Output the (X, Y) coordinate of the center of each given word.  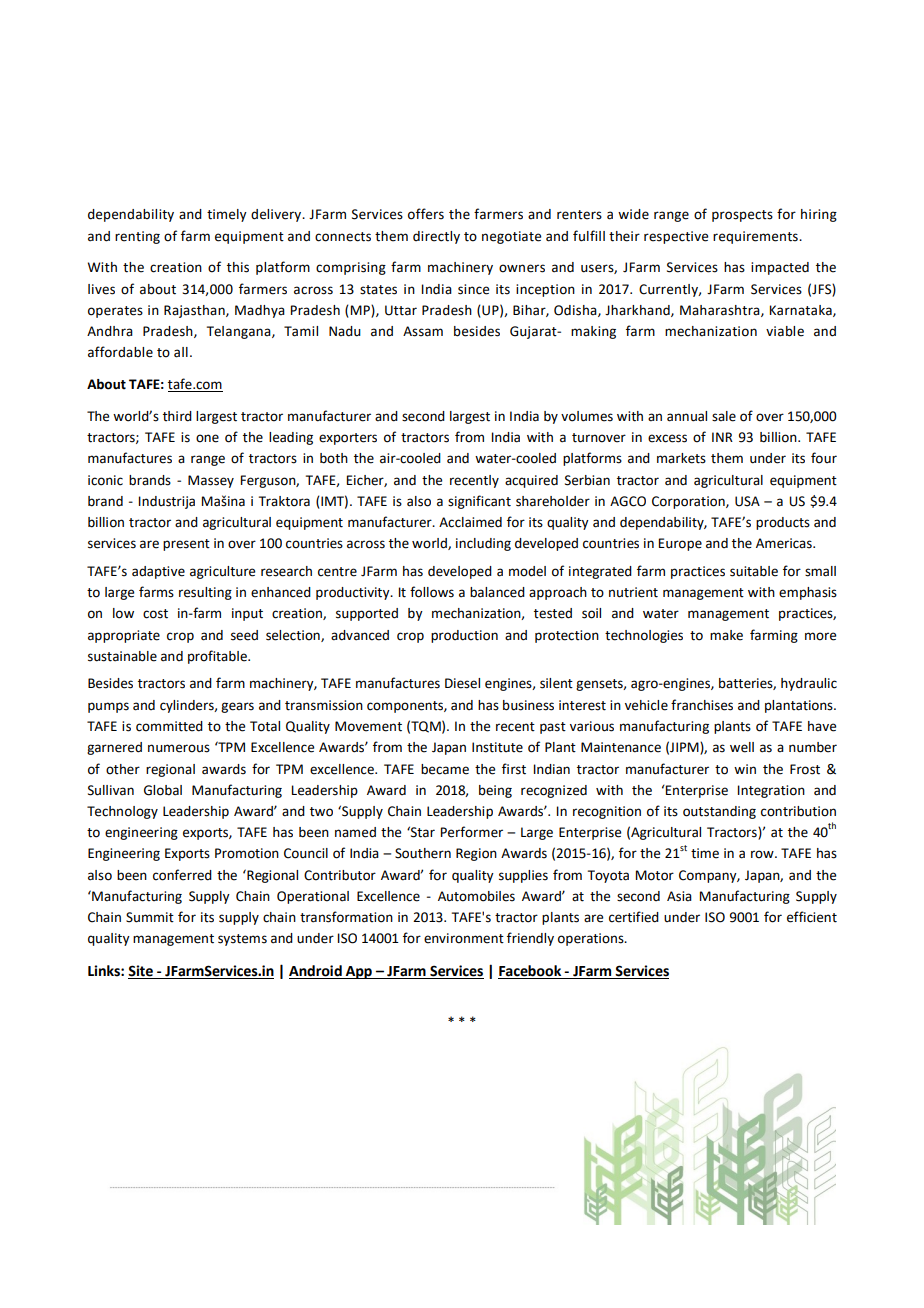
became (445, 769)
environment (464, 938)
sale (724, 416)
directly (436, 237)
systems (242, 940)
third (177, 416)
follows (432, 592)
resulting (205, 593)
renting (137, 237)
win (745, 769)
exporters (348, 439)
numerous (179, 748)
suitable (754, 571)
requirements (756, 237)
